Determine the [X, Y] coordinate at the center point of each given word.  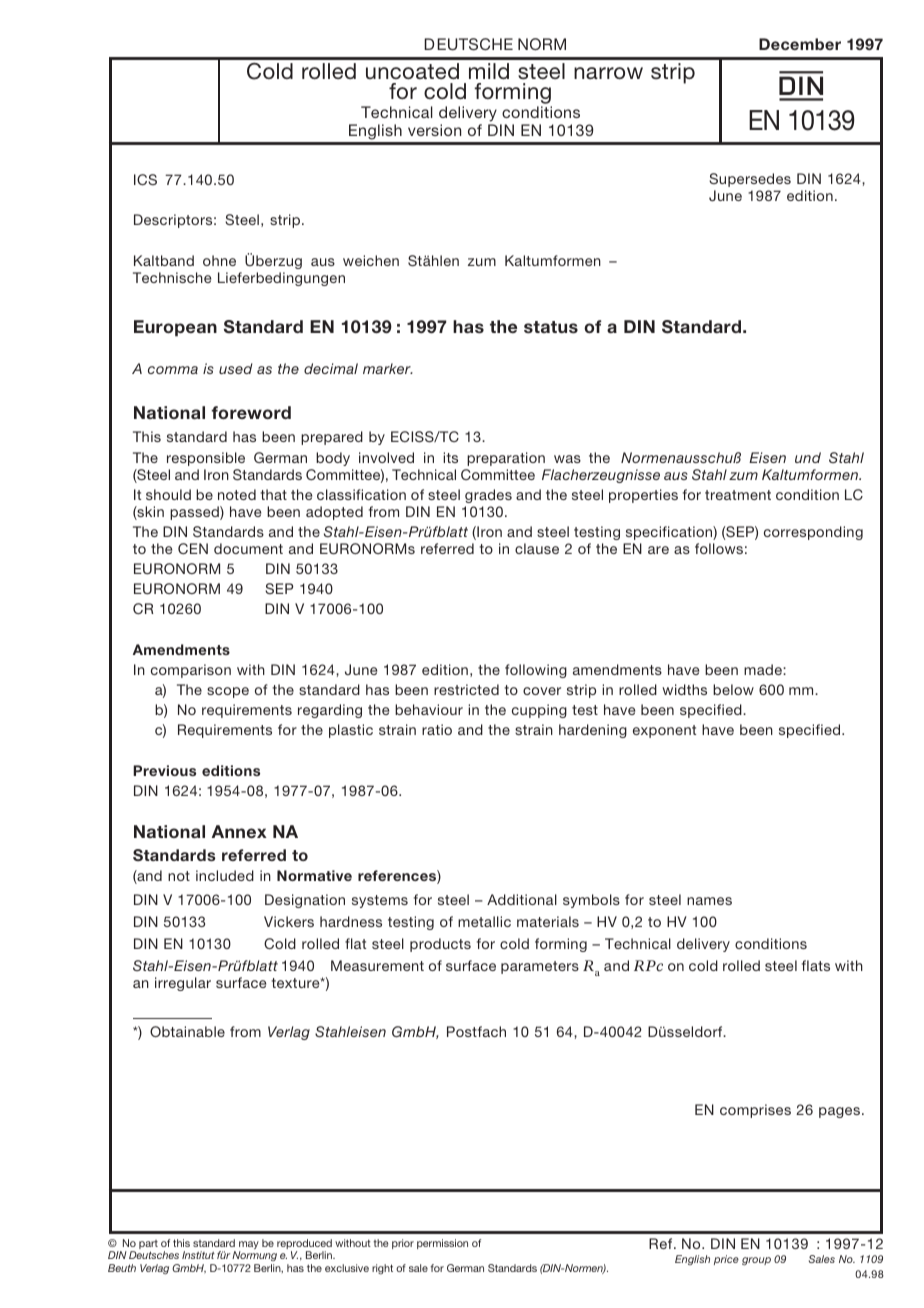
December [800, 44]
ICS [145, 179]
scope [228, 692]
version [434, 130]
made [764, 669]
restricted [466, 689]
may [249, 1246]
